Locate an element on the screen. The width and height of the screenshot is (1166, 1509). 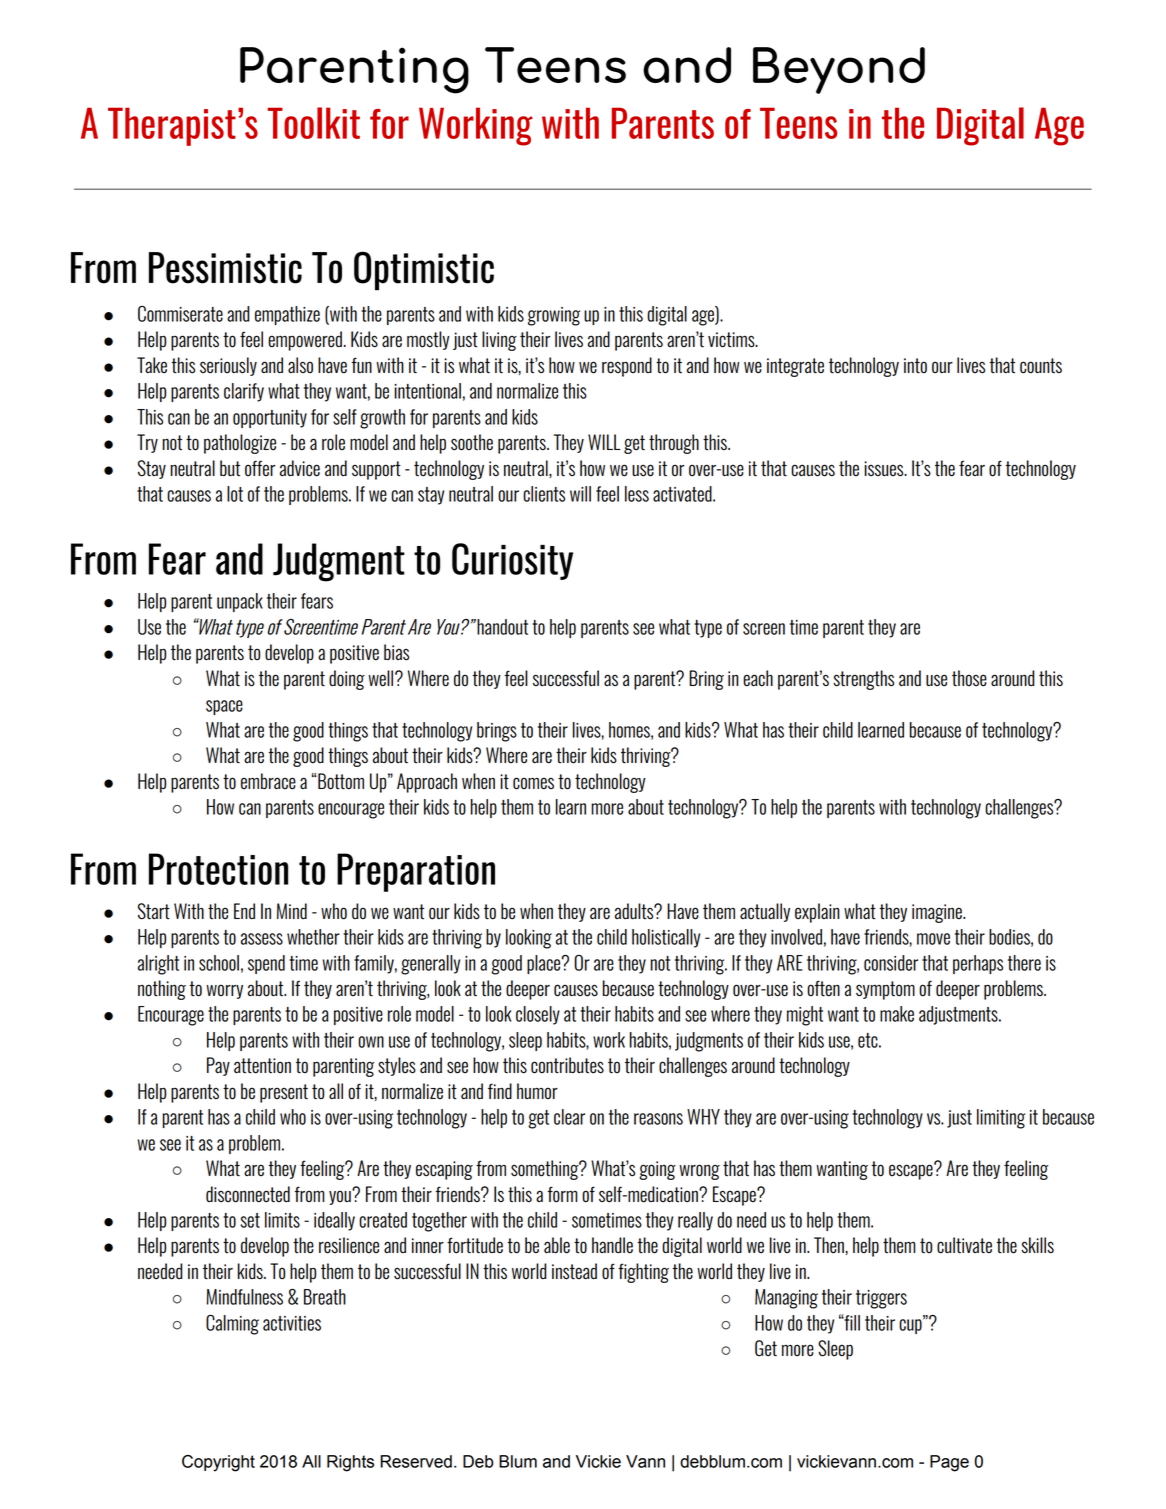
Toolkit is located at coordinates (314, 123).
